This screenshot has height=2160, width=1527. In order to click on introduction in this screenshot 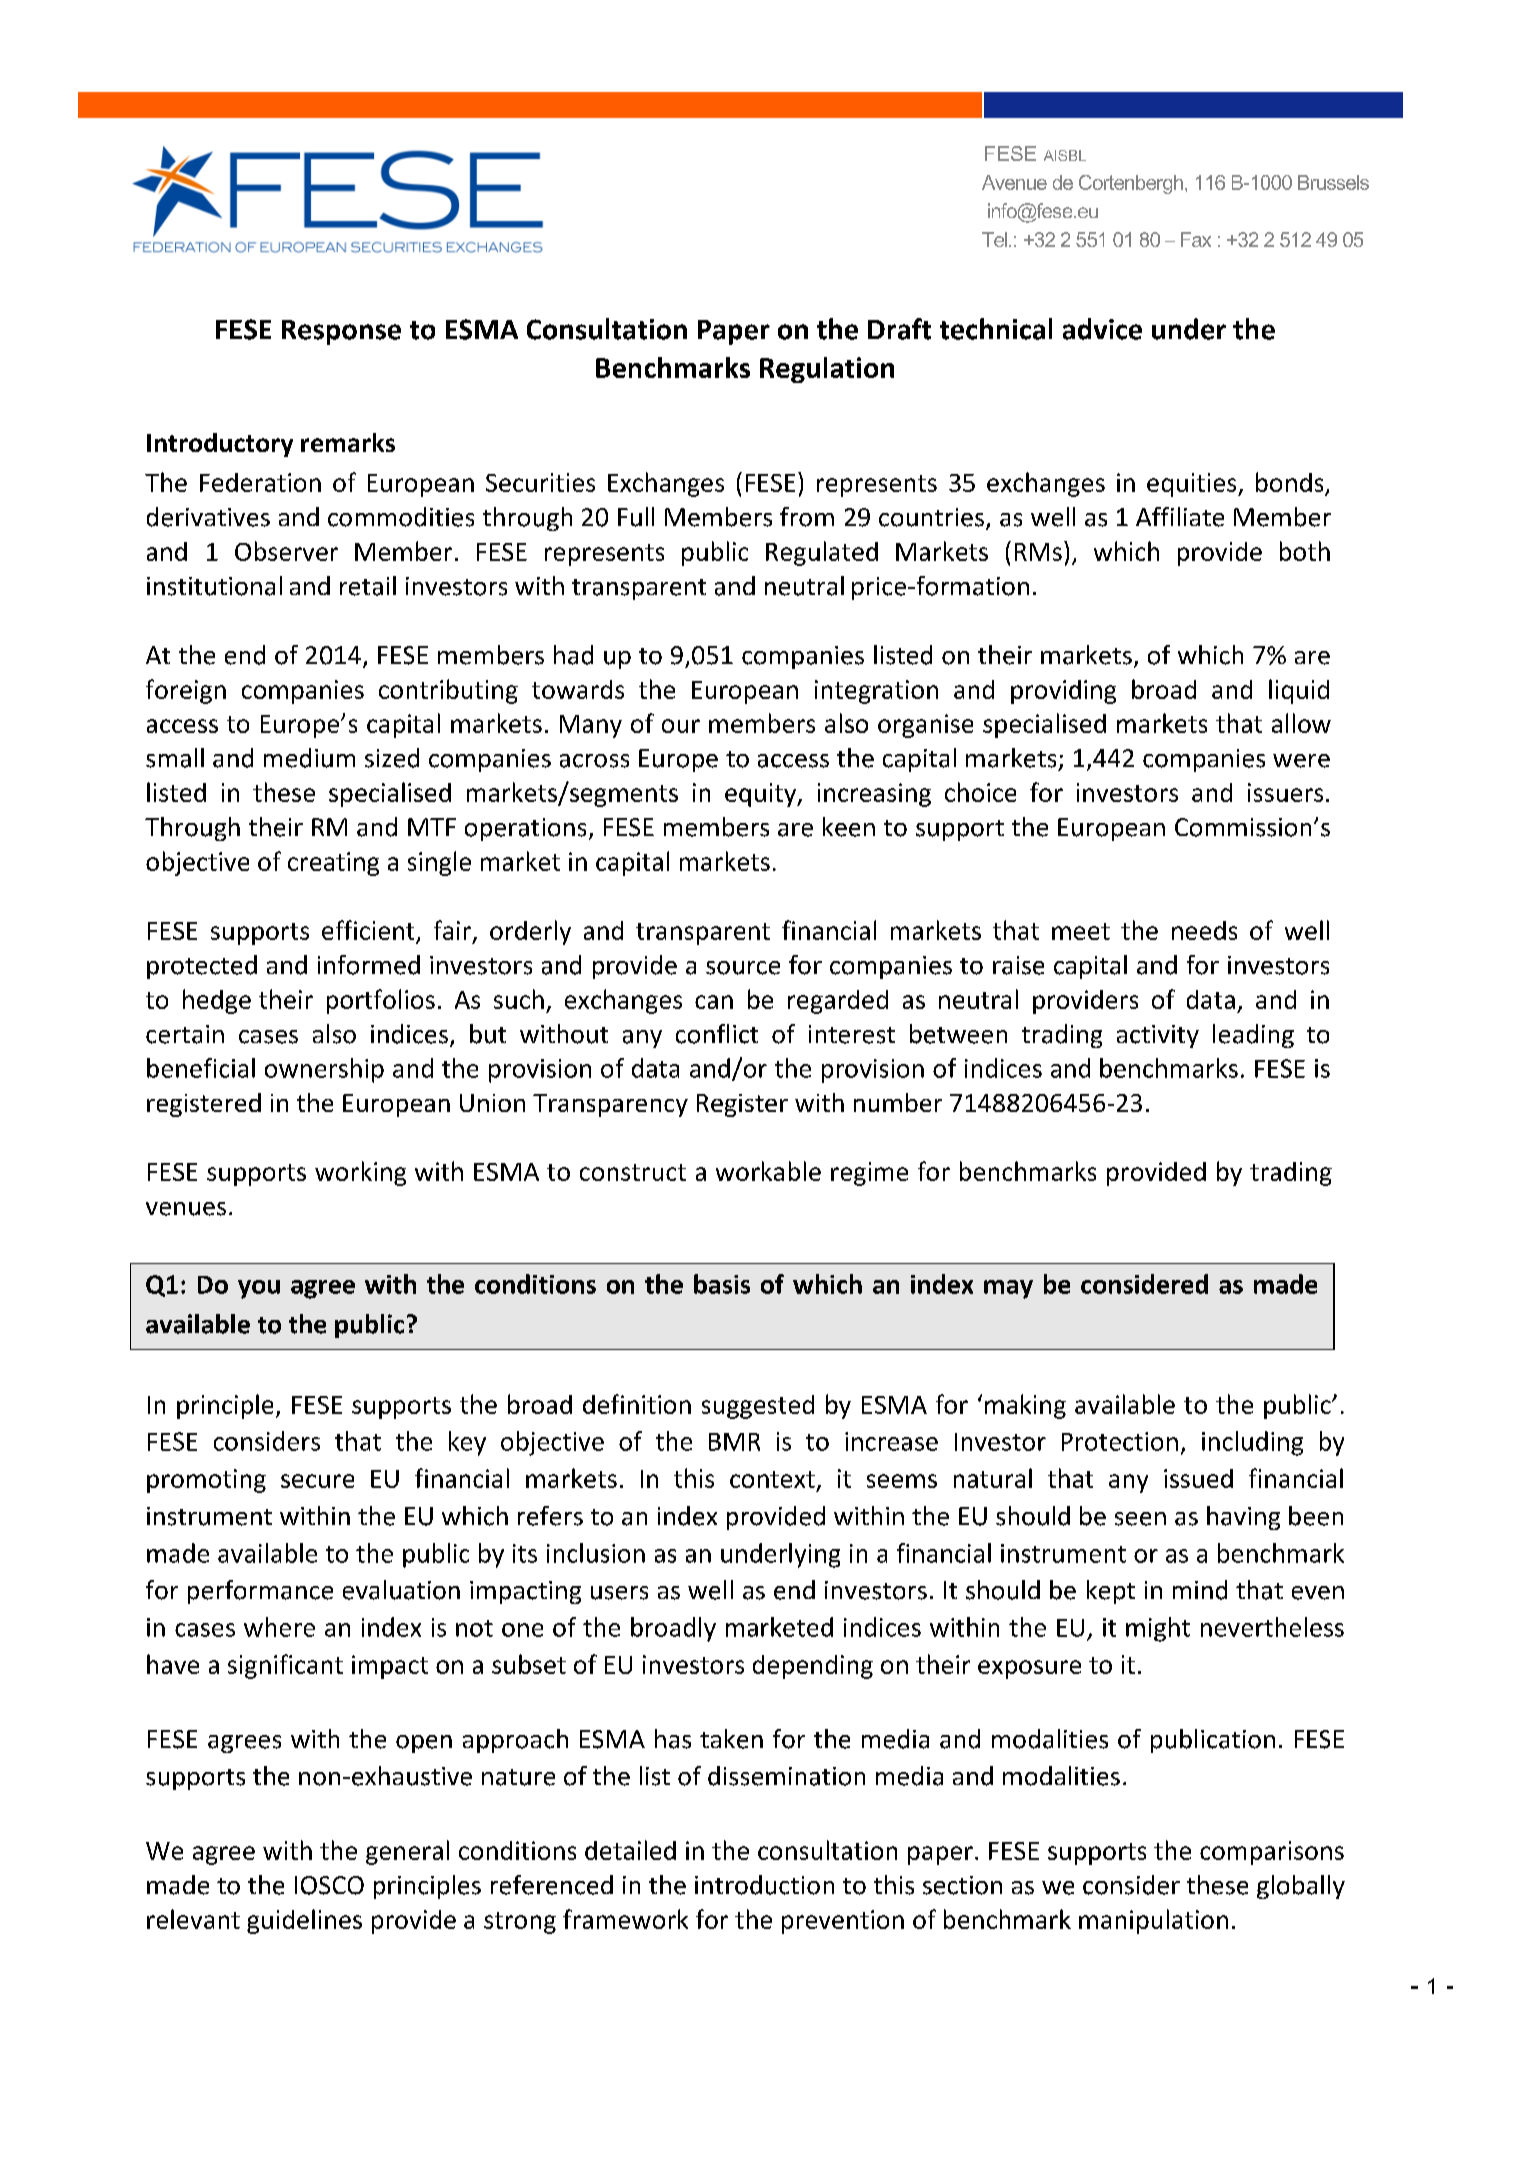, I will do `click(764, 1885)`.
